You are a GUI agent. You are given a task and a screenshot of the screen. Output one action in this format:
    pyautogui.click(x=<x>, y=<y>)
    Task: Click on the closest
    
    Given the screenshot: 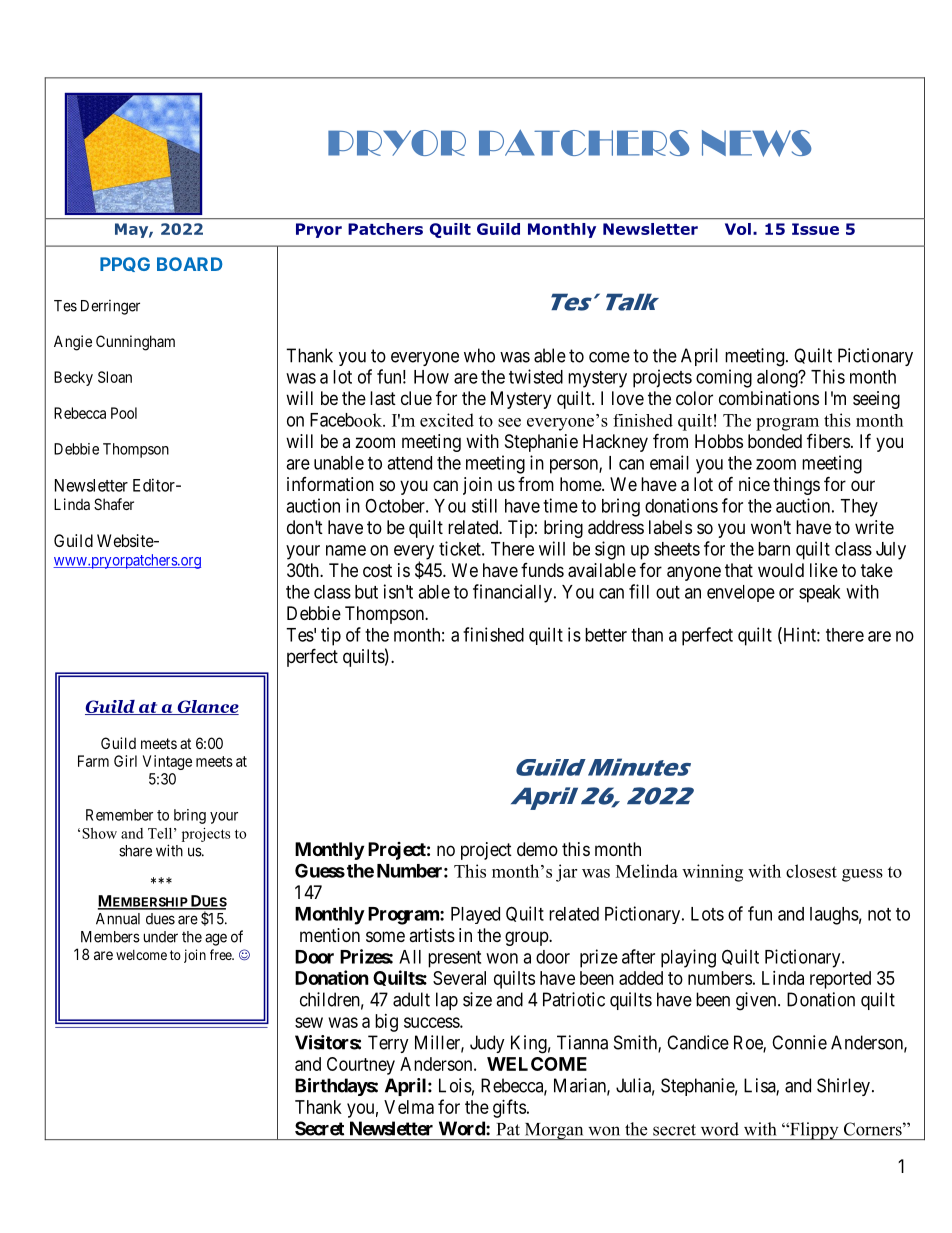 What is the action you would take?
    pyautogui.click(x=811, y=871)
